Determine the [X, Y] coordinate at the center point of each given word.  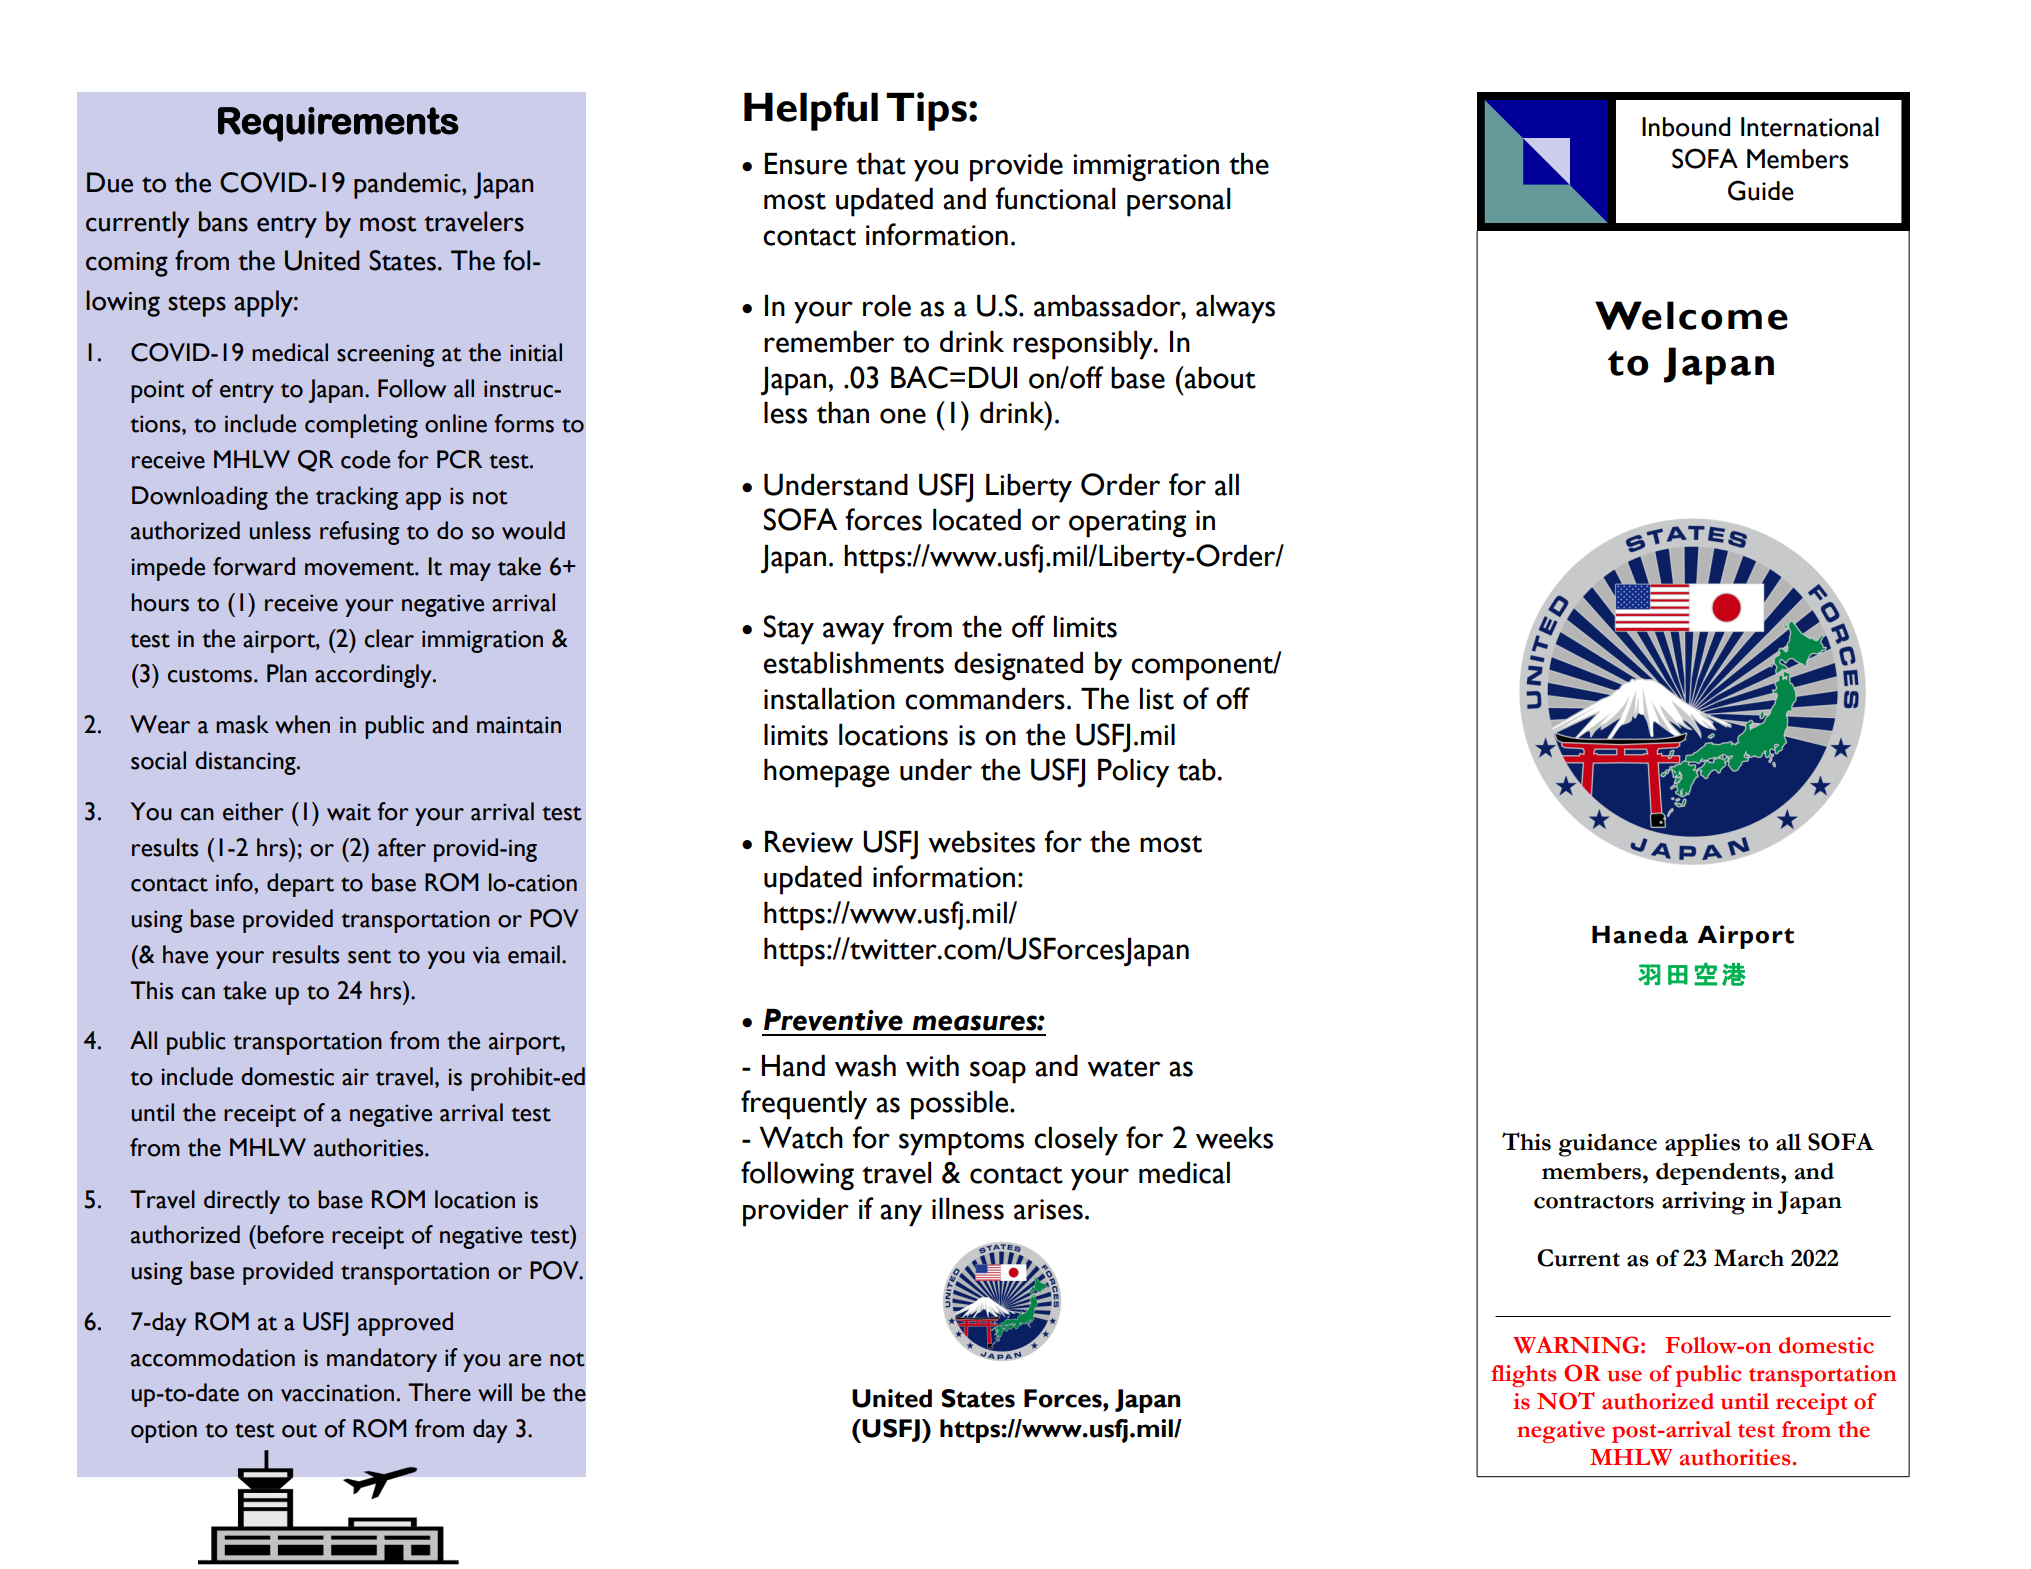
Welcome [1691, 315]
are [525, 1360]
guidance [1608, 1145]
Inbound [1686, 127]
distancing [246, 763]
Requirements [338, 124]
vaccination [337, 1393]
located [977, 520]
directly [242, 1202]
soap [998, 1072]
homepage [826, 773]
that [881, 164]
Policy [1133, 773]
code [365, 459]
